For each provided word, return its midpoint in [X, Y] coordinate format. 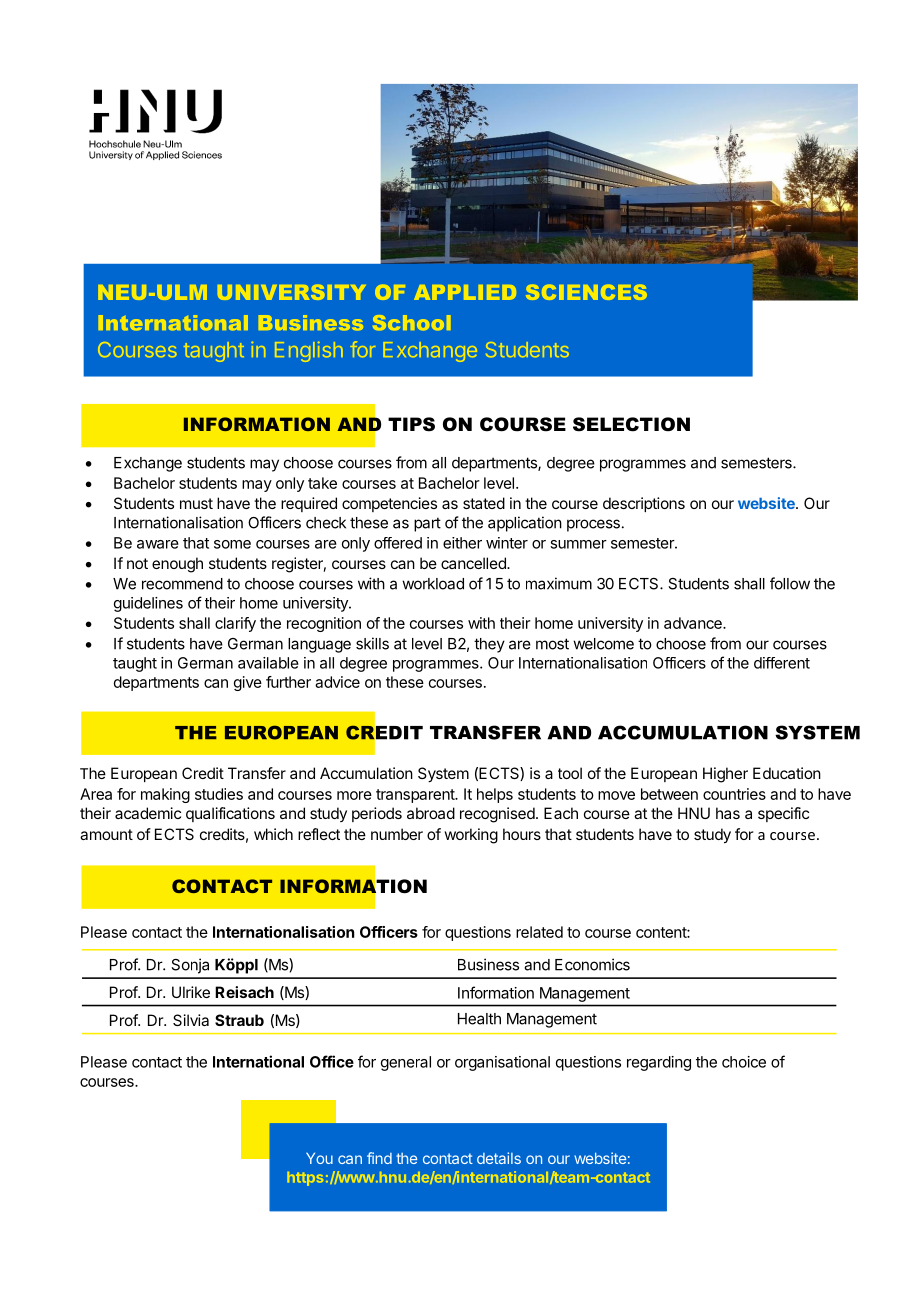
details [499, 1158]
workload [433, 584]
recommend [182, 584]
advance [694, 623]
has [728, 813]
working [471, 836]
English [309, 352]
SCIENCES [586, 292]
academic [148, 813]
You [319, 1158]
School [411, 322]
